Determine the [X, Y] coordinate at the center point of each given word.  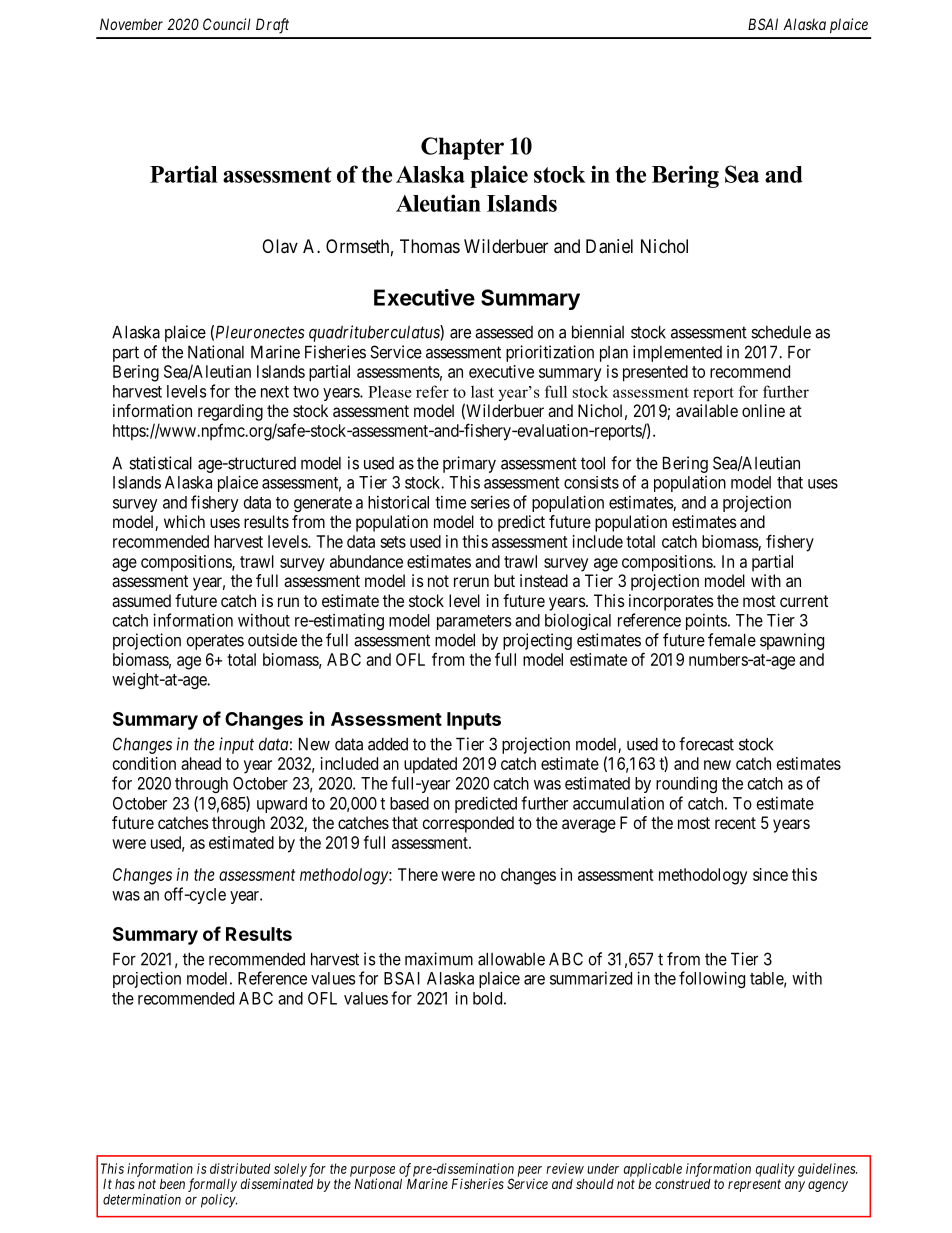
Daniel [609, 246]
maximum [439, 959]
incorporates [671, 602]
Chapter [462, 148]
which [184, 521]
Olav [280, 246]
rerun [471, 582]
